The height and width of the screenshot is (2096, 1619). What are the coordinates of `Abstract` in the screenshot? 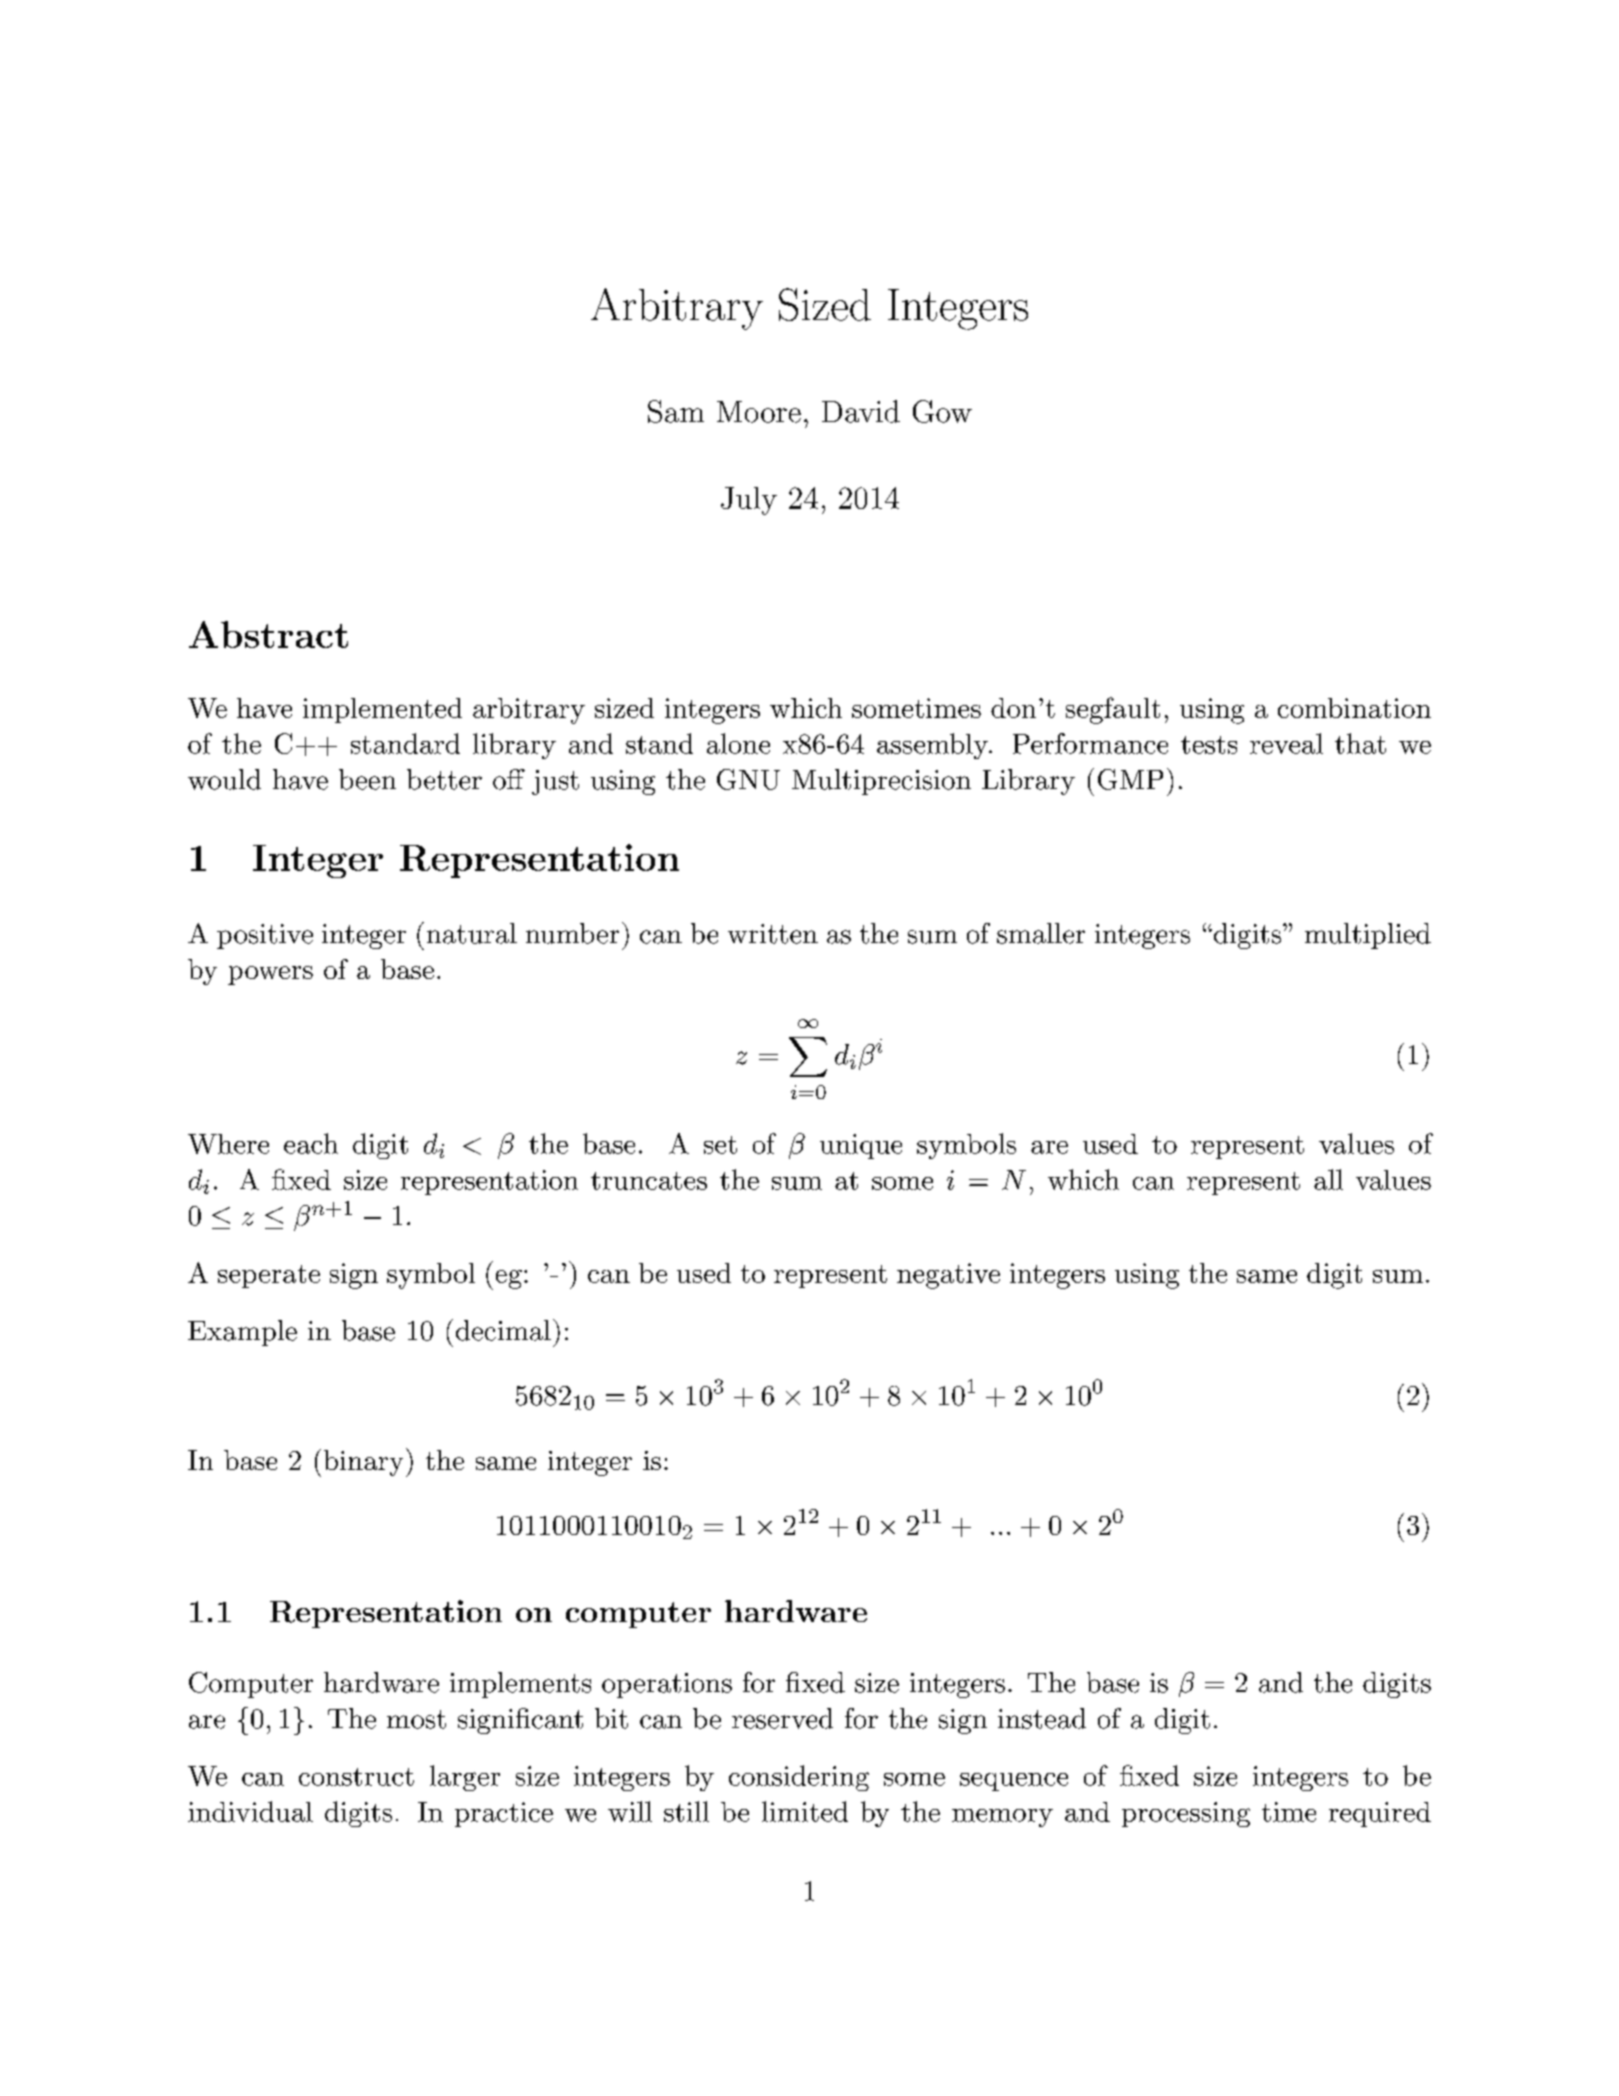 It's located at (268, 634).
